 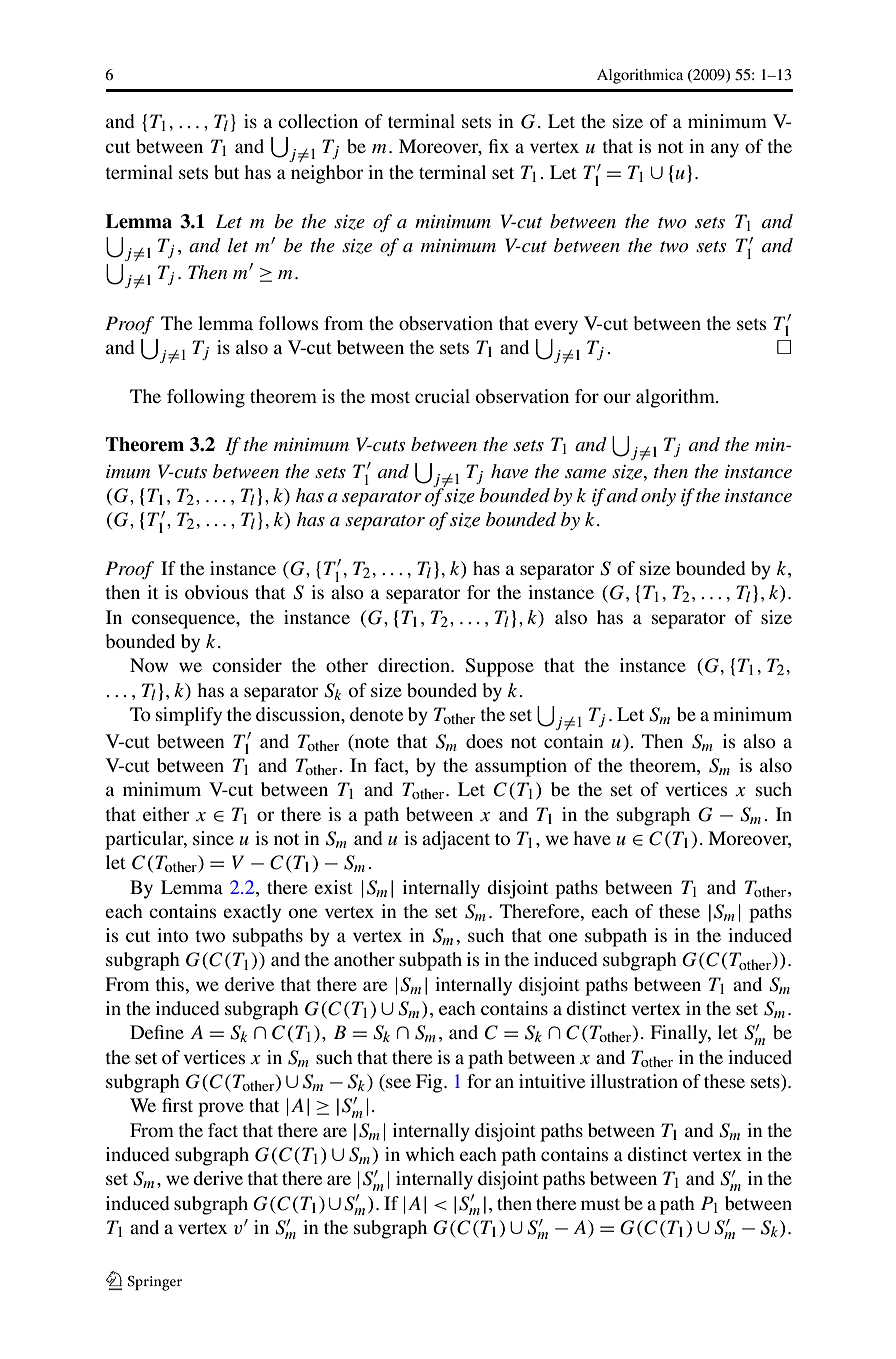 What do you see at coordinates (500, 667) in the screenshot?
I see `Suppose` at bounding box center [500, 667].
